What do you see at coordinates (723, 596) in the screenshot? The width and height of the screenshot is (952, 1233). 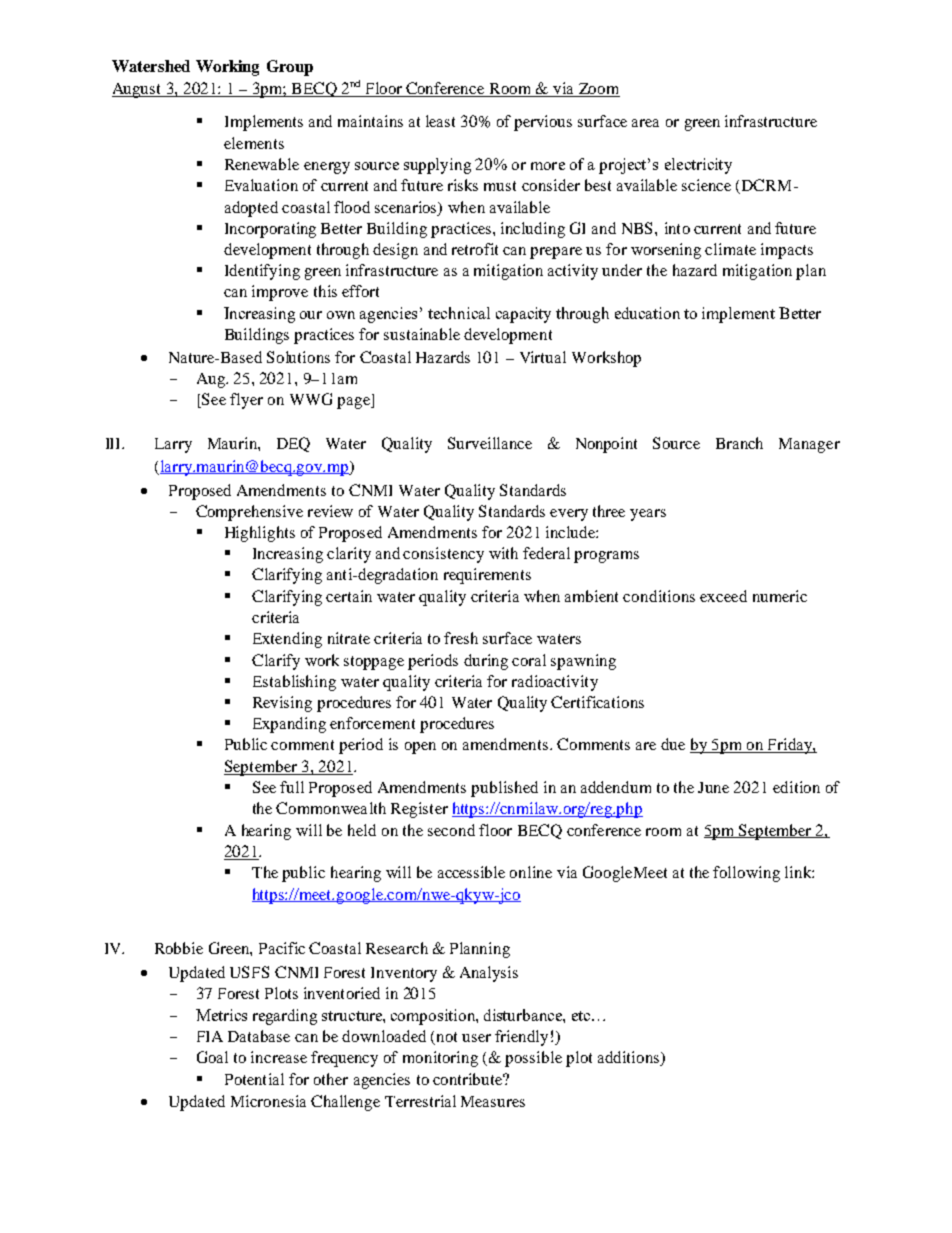 I see `exceed` at bounding box center [723, 596].
